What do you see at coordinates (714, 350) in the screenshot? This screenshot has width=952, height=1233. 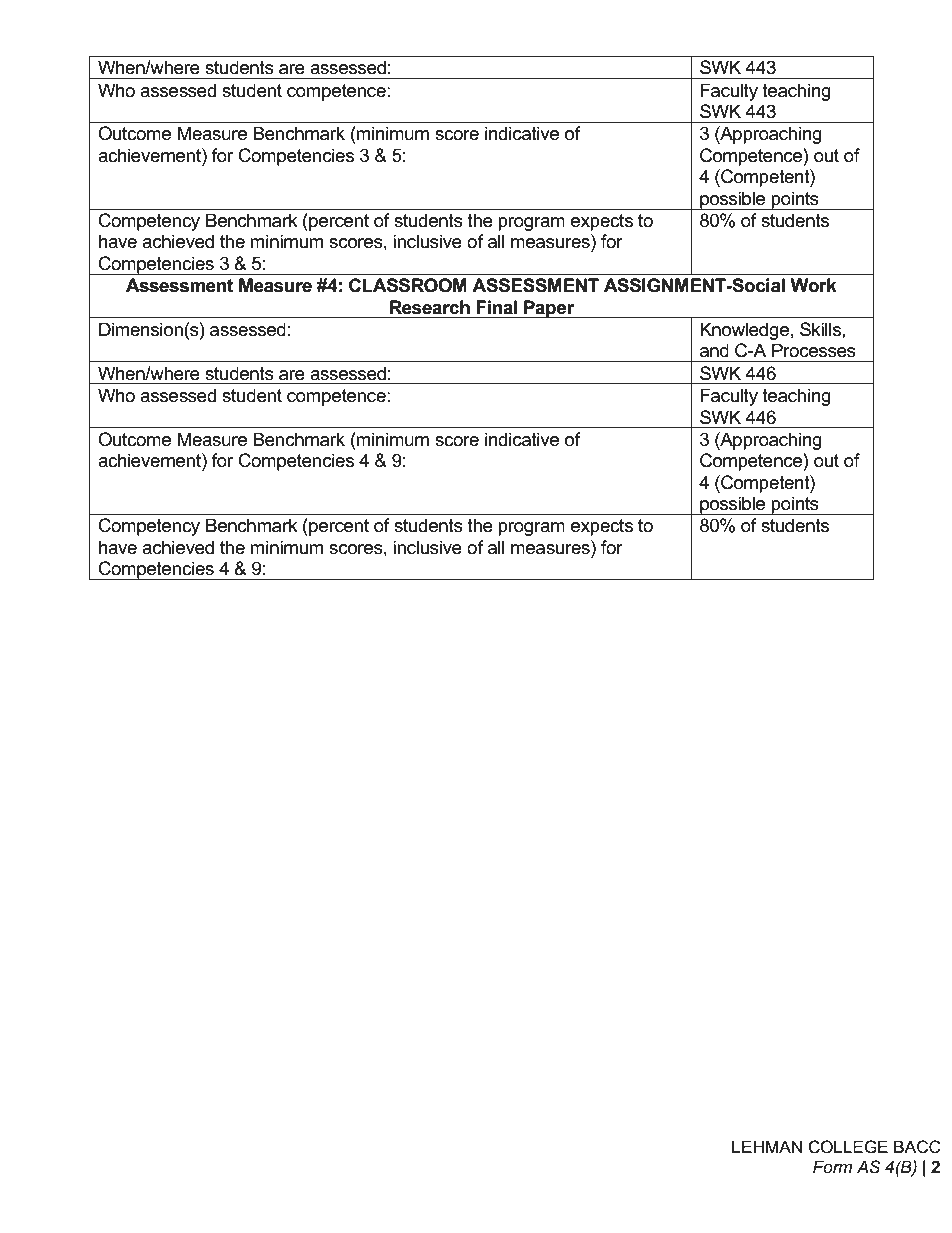 I see `and` at bounding box center [714, 350].
